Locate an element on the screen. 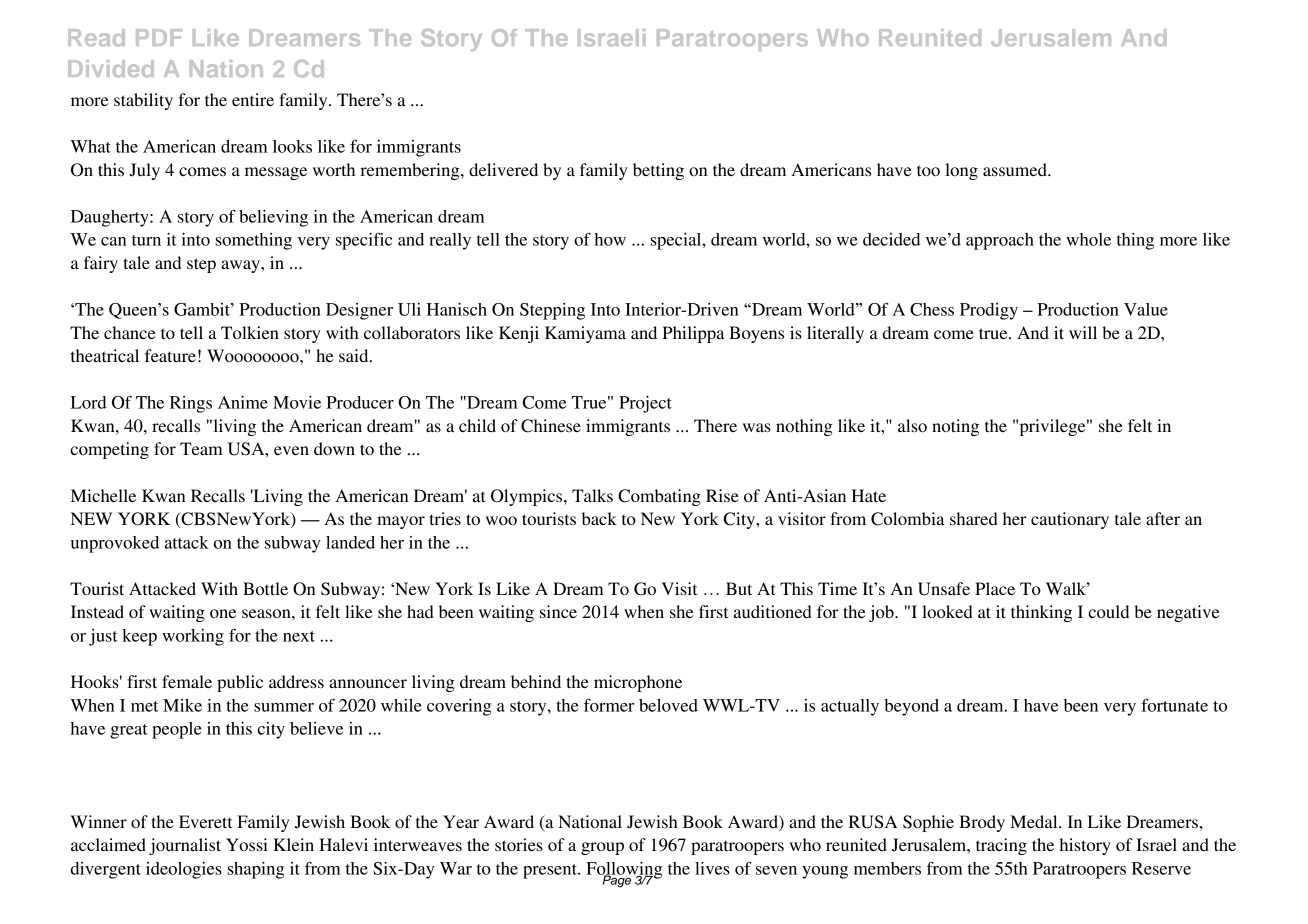  away is located at coordinates (241, 266).
